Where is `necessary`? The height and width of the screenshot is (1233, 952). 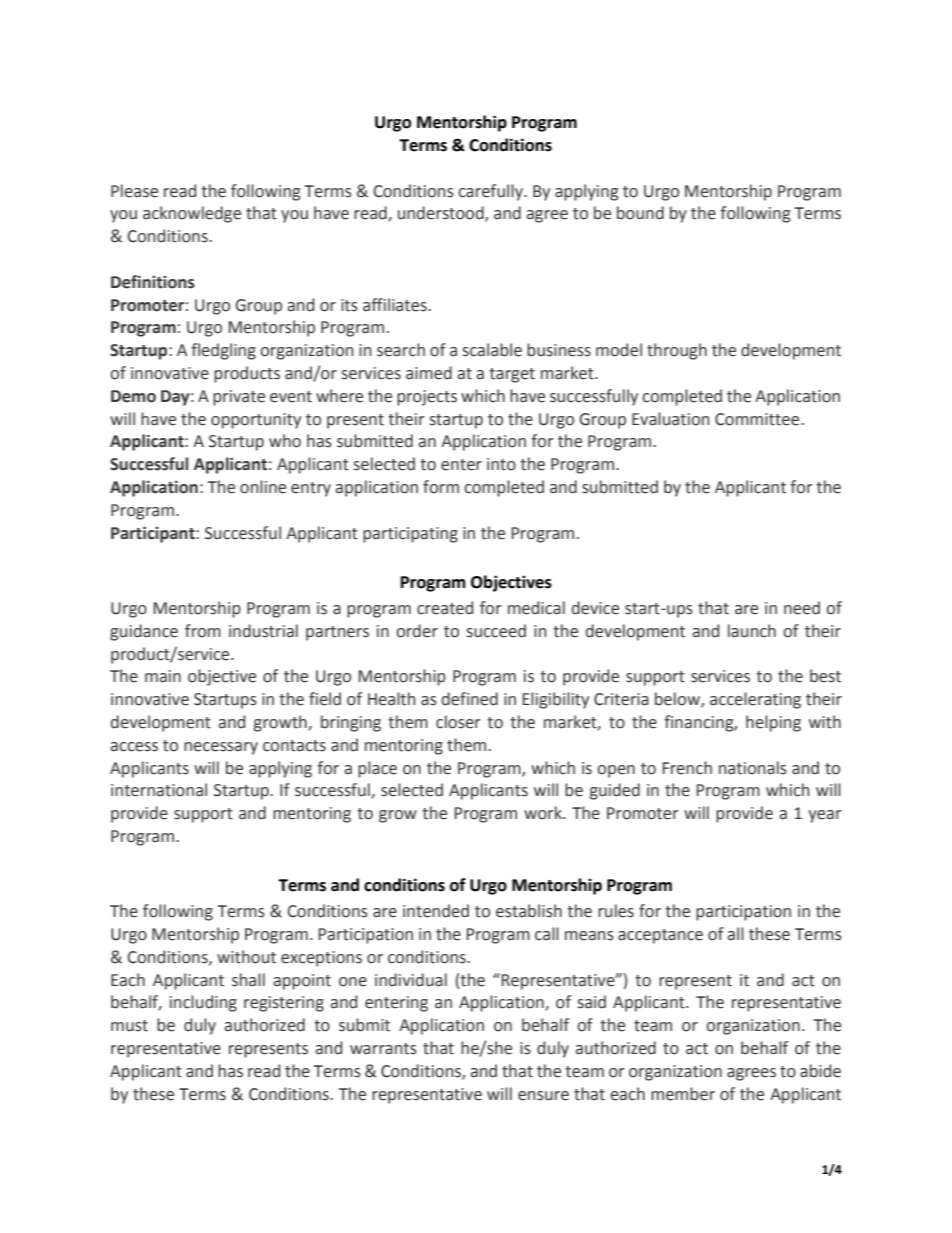
necessary is located at coordinates (221, 748).
